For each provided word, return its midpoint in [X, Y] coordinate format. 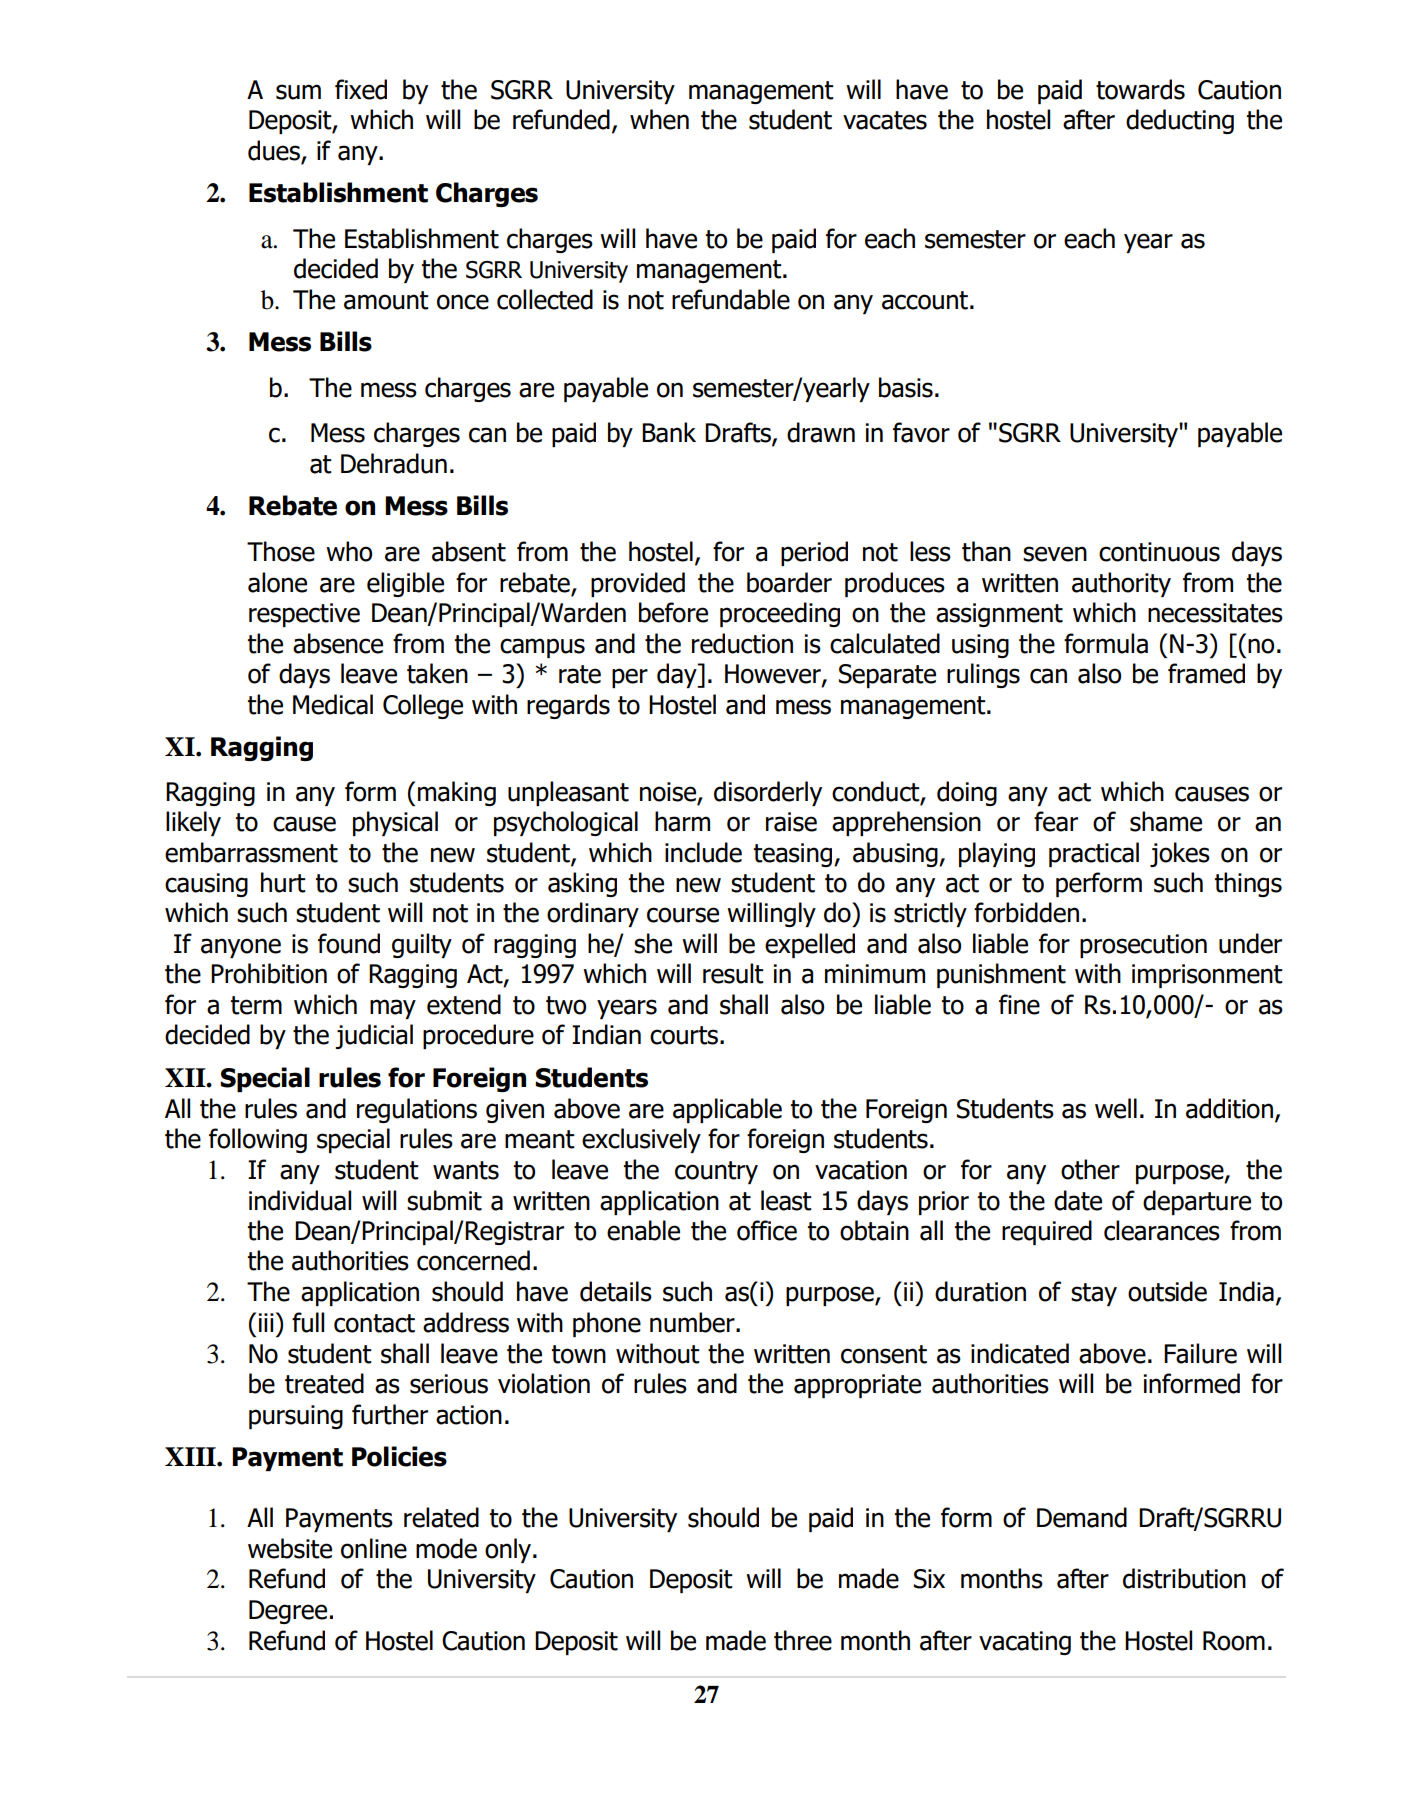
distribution [1184, 1578]
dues [274, 150]
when [659, 119]
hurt [283, 882]
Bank [669, 432]
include [703, 852]
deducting [1180, 121]
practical [1094, 854]
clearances [1162, 1230]
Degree [288, 1612]
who [349, 551]
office [767, 1230]
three [803, 1640]
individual [300, 1200]
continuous [1159, 552]
